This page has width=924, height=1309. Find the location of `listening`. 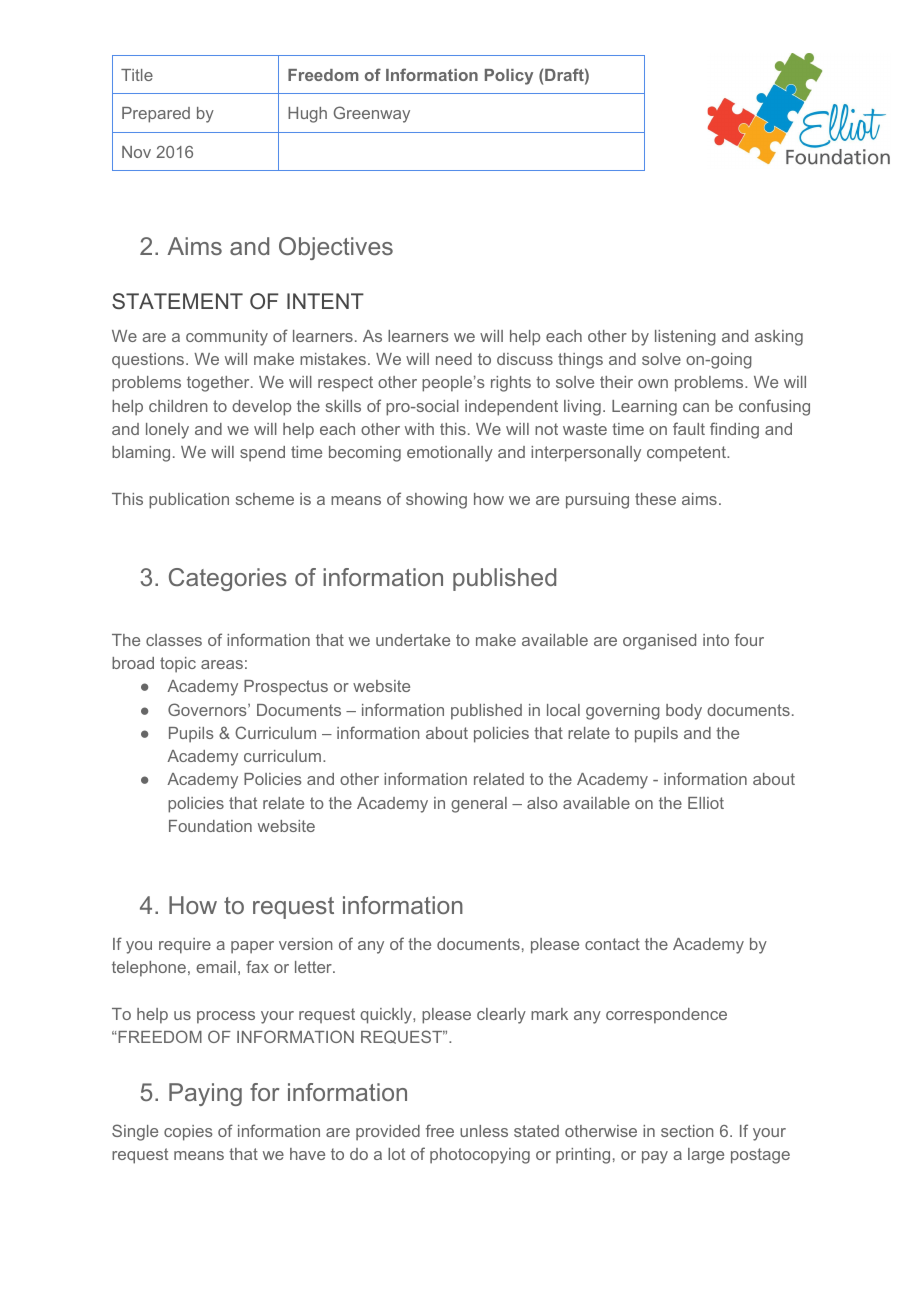

listening is located at coordinates (685, 338).
